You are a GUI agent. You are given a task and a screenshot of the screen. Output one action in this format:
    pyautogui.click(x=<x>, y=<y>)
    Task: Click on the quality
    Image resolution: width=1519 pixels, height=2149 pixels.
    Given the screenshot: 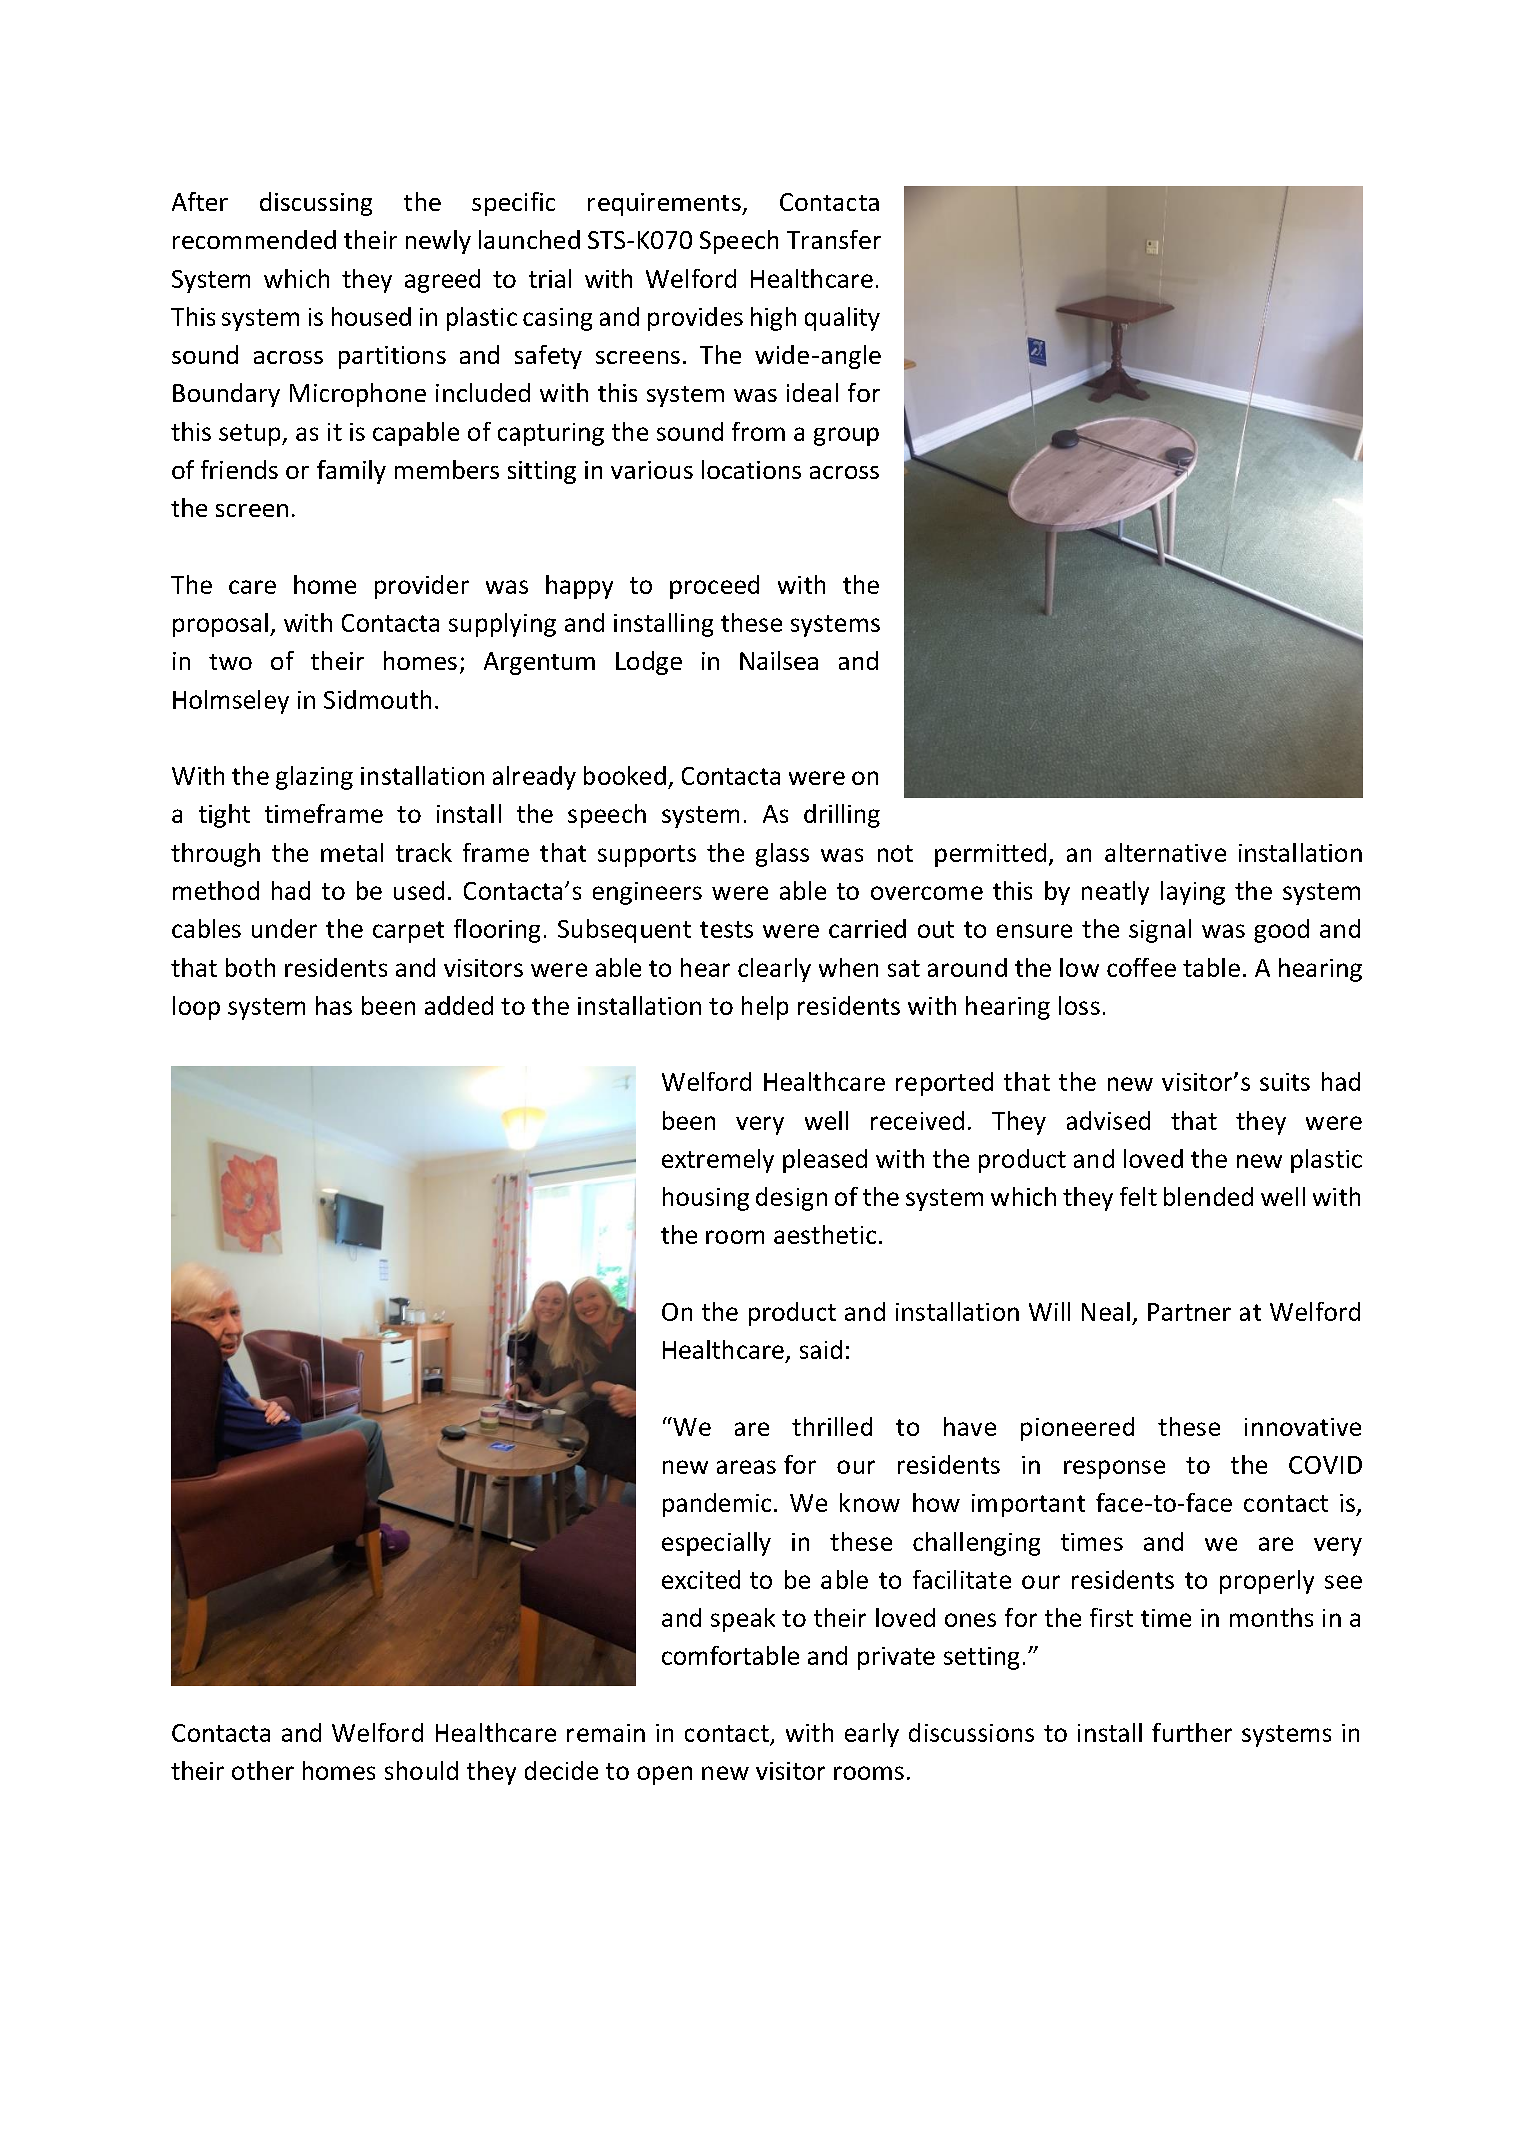 What is the action you would take?
    pyautogui.click(x=842, y=319)
